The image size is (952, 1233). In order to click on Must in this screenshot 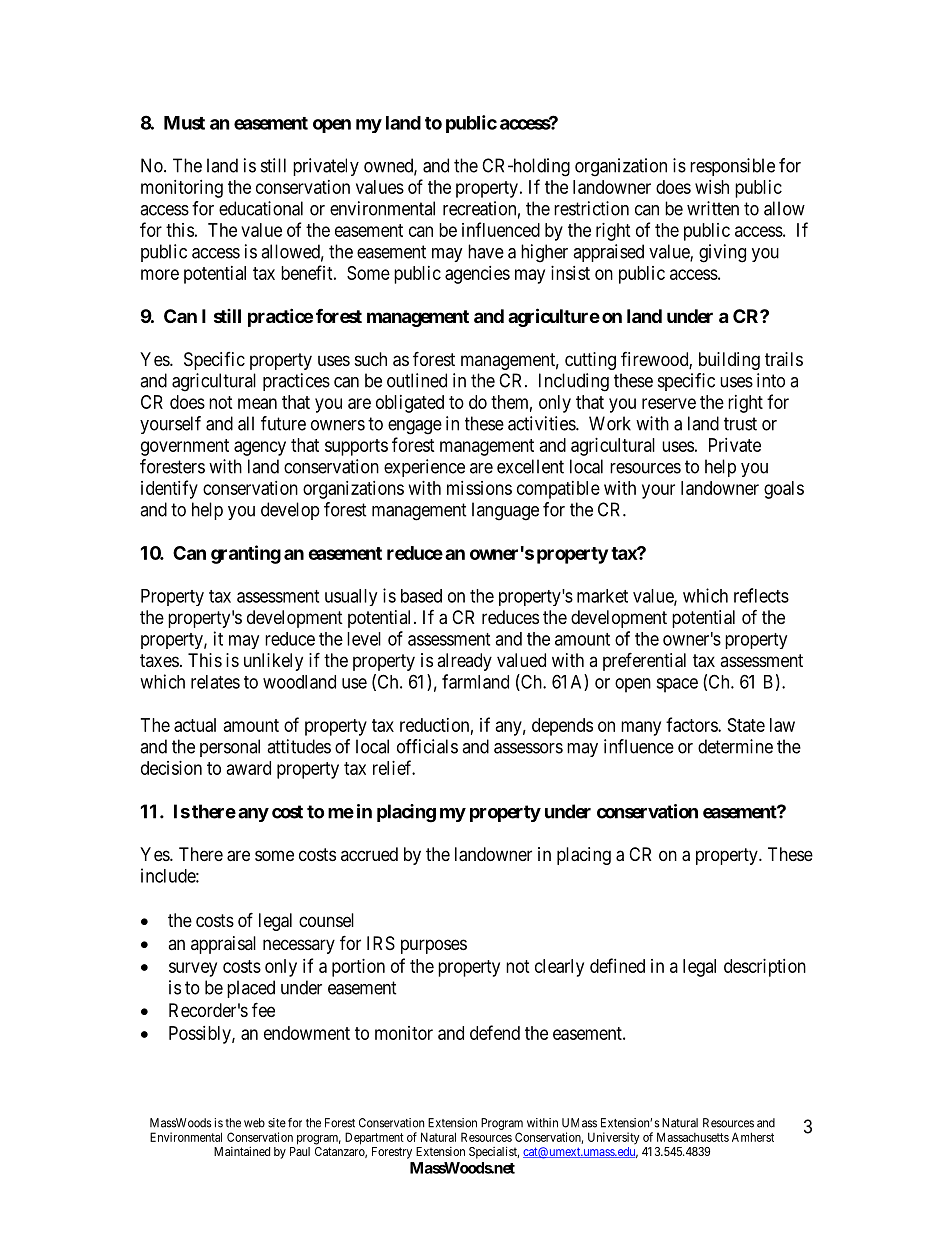, I will do `click(184, 123)`.
